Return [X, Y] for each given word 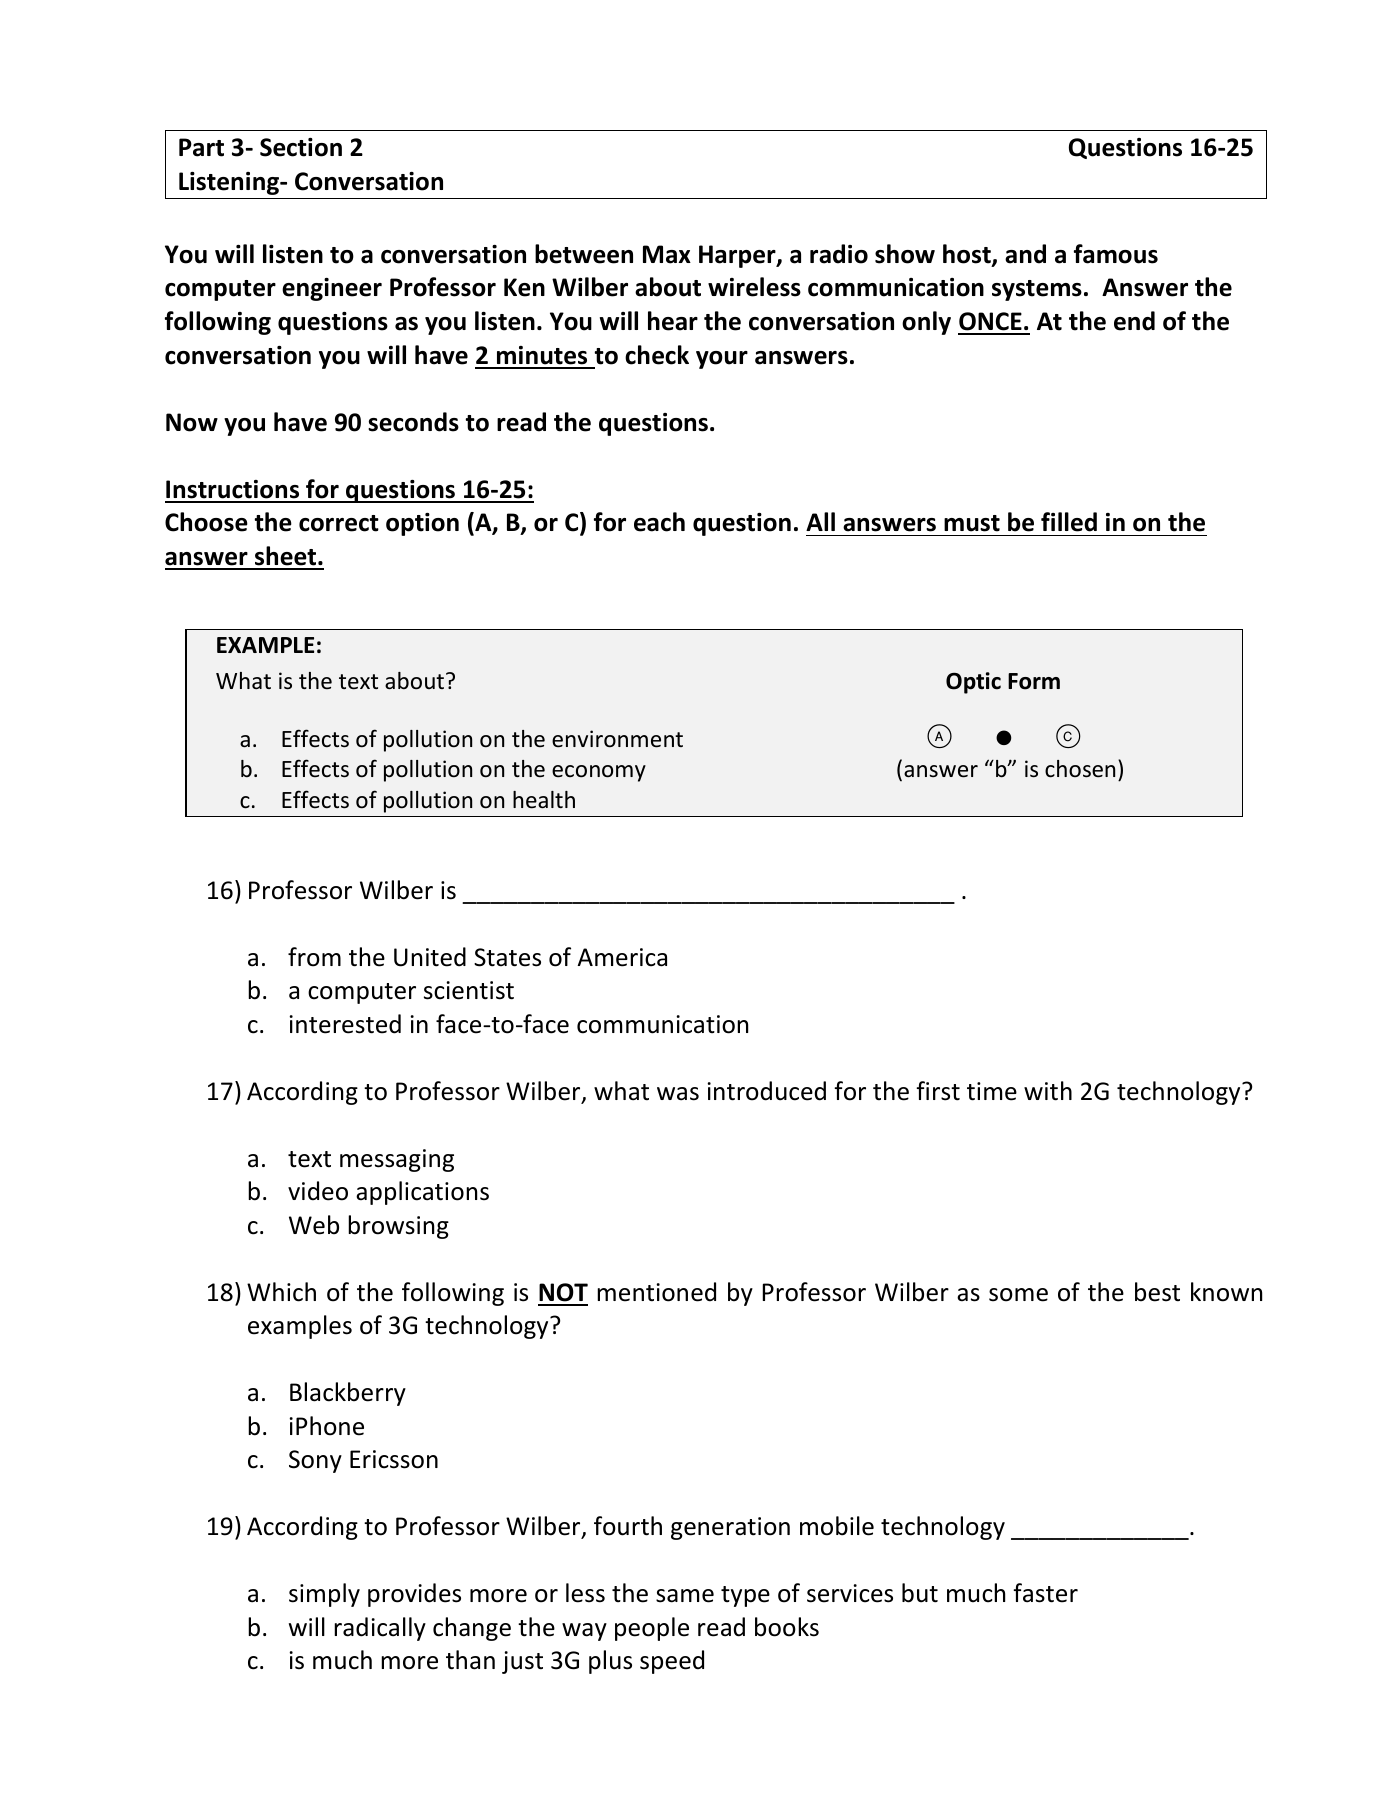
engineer [332, 289]
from [314, 957]
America [622, 957]
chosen [1080, 769]
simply [324, 1595]
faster [1045, 1593]
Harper [738, 256]
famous [1116, 254]
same [685, 1596]
